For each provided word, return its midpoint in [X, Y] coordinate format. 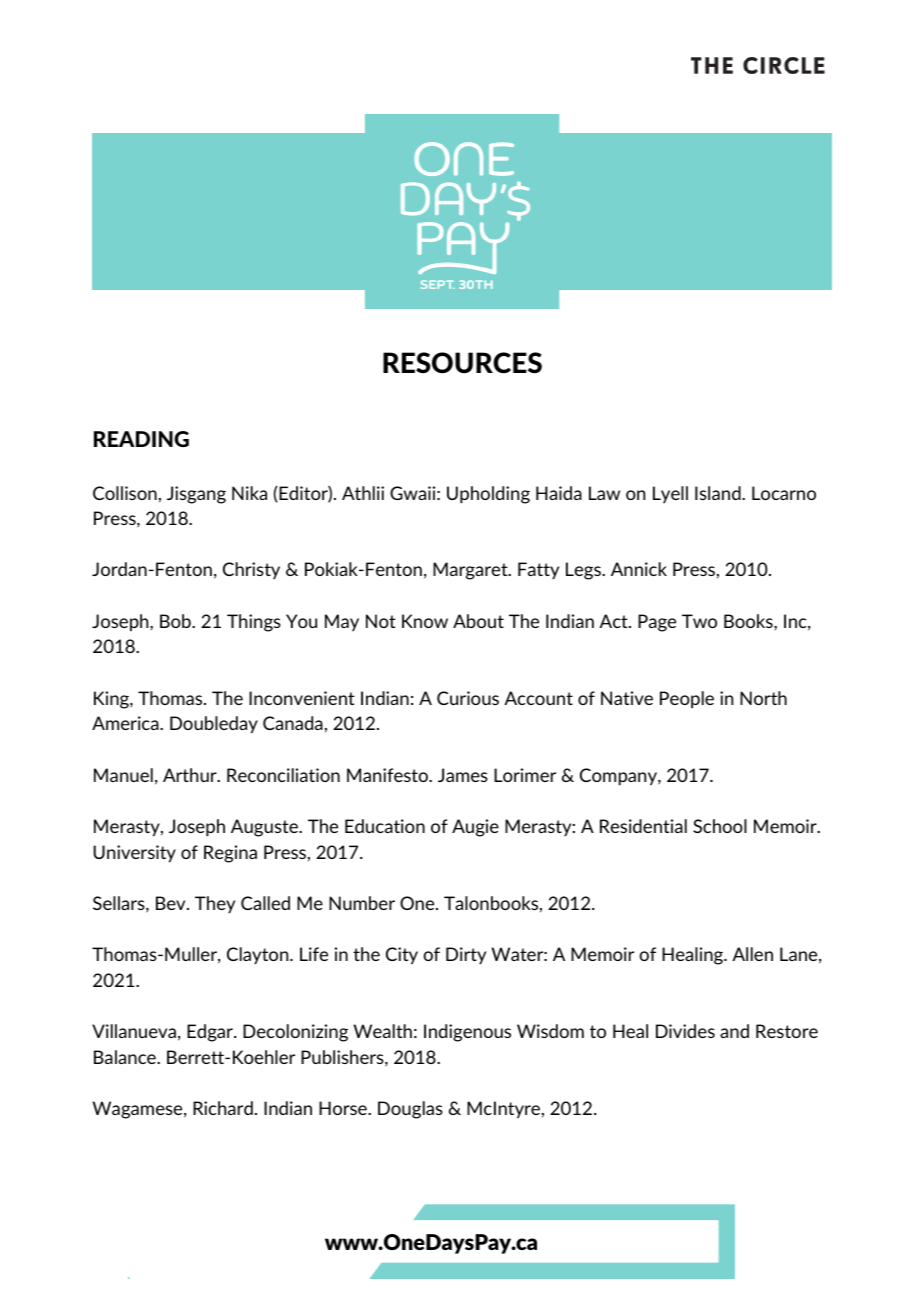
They [215, 904]
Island [719, 493]
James [463, 775]
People [687, 700]
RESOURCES [462, 363]
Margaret [471, 571]
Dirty [466, 955]
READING [141, 439]
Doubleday [214, 725]
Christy [251, 570]
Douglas [410, 1110]
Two [699, 621]
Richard [223, 1108]
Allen [752, 954]
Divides [685, 1031]
